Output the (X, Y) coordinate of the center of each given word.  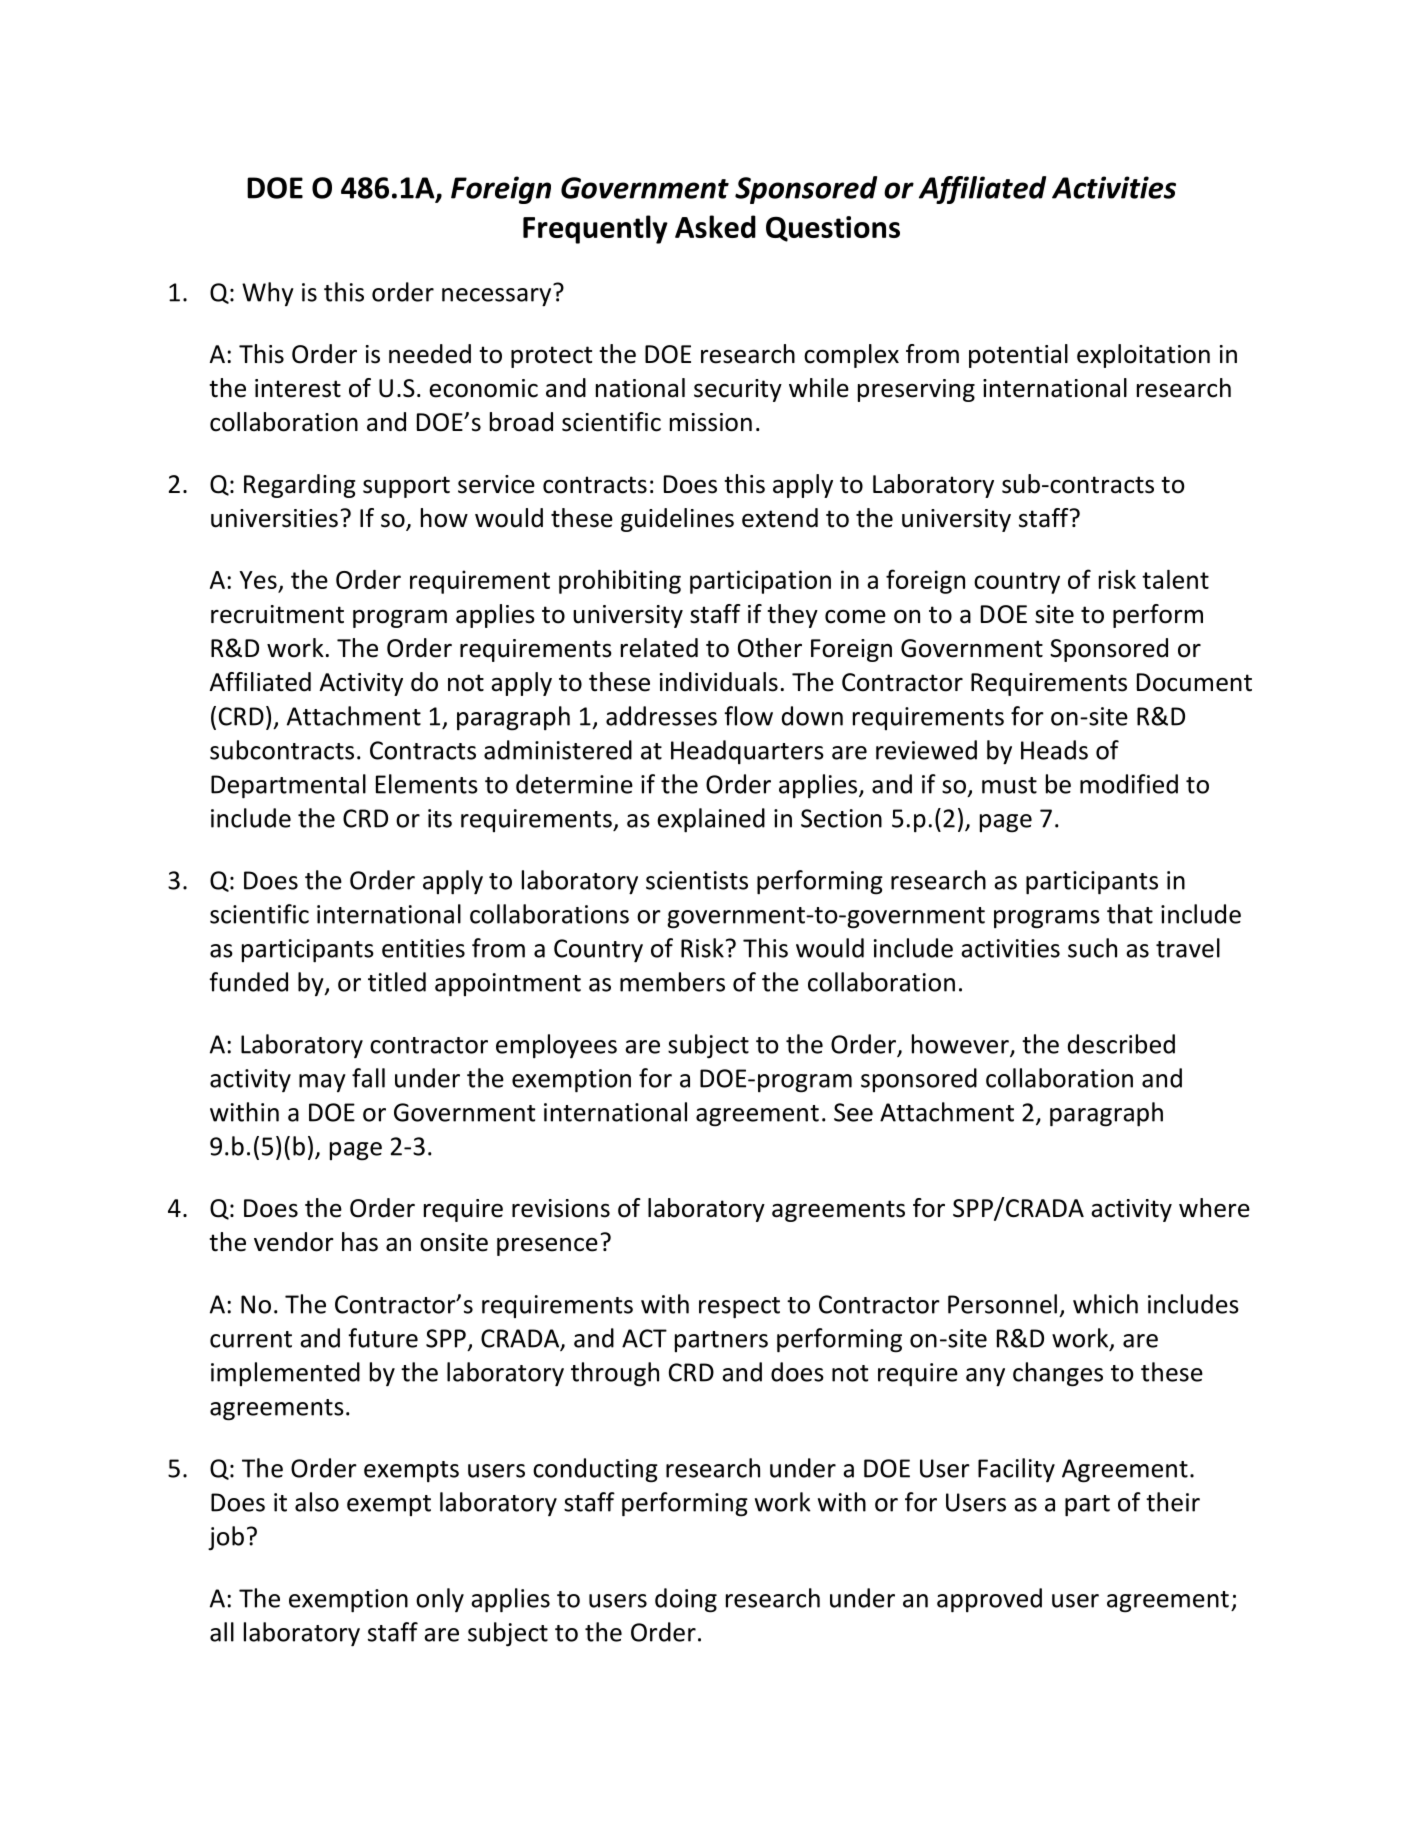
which (1105, 1304)
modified (1129, 784)
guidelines (677, 520)
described (1121, 1044)
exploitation (1143, 356)
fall (368, 1078)
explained (711, 820)
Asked (715, 226)
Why (268, 294)
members (672, 982)
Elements (427, 784)
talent (1175, 579)
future (383, 1338)
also (317, 1502)
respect (739, 1308)
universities (274, 518)
